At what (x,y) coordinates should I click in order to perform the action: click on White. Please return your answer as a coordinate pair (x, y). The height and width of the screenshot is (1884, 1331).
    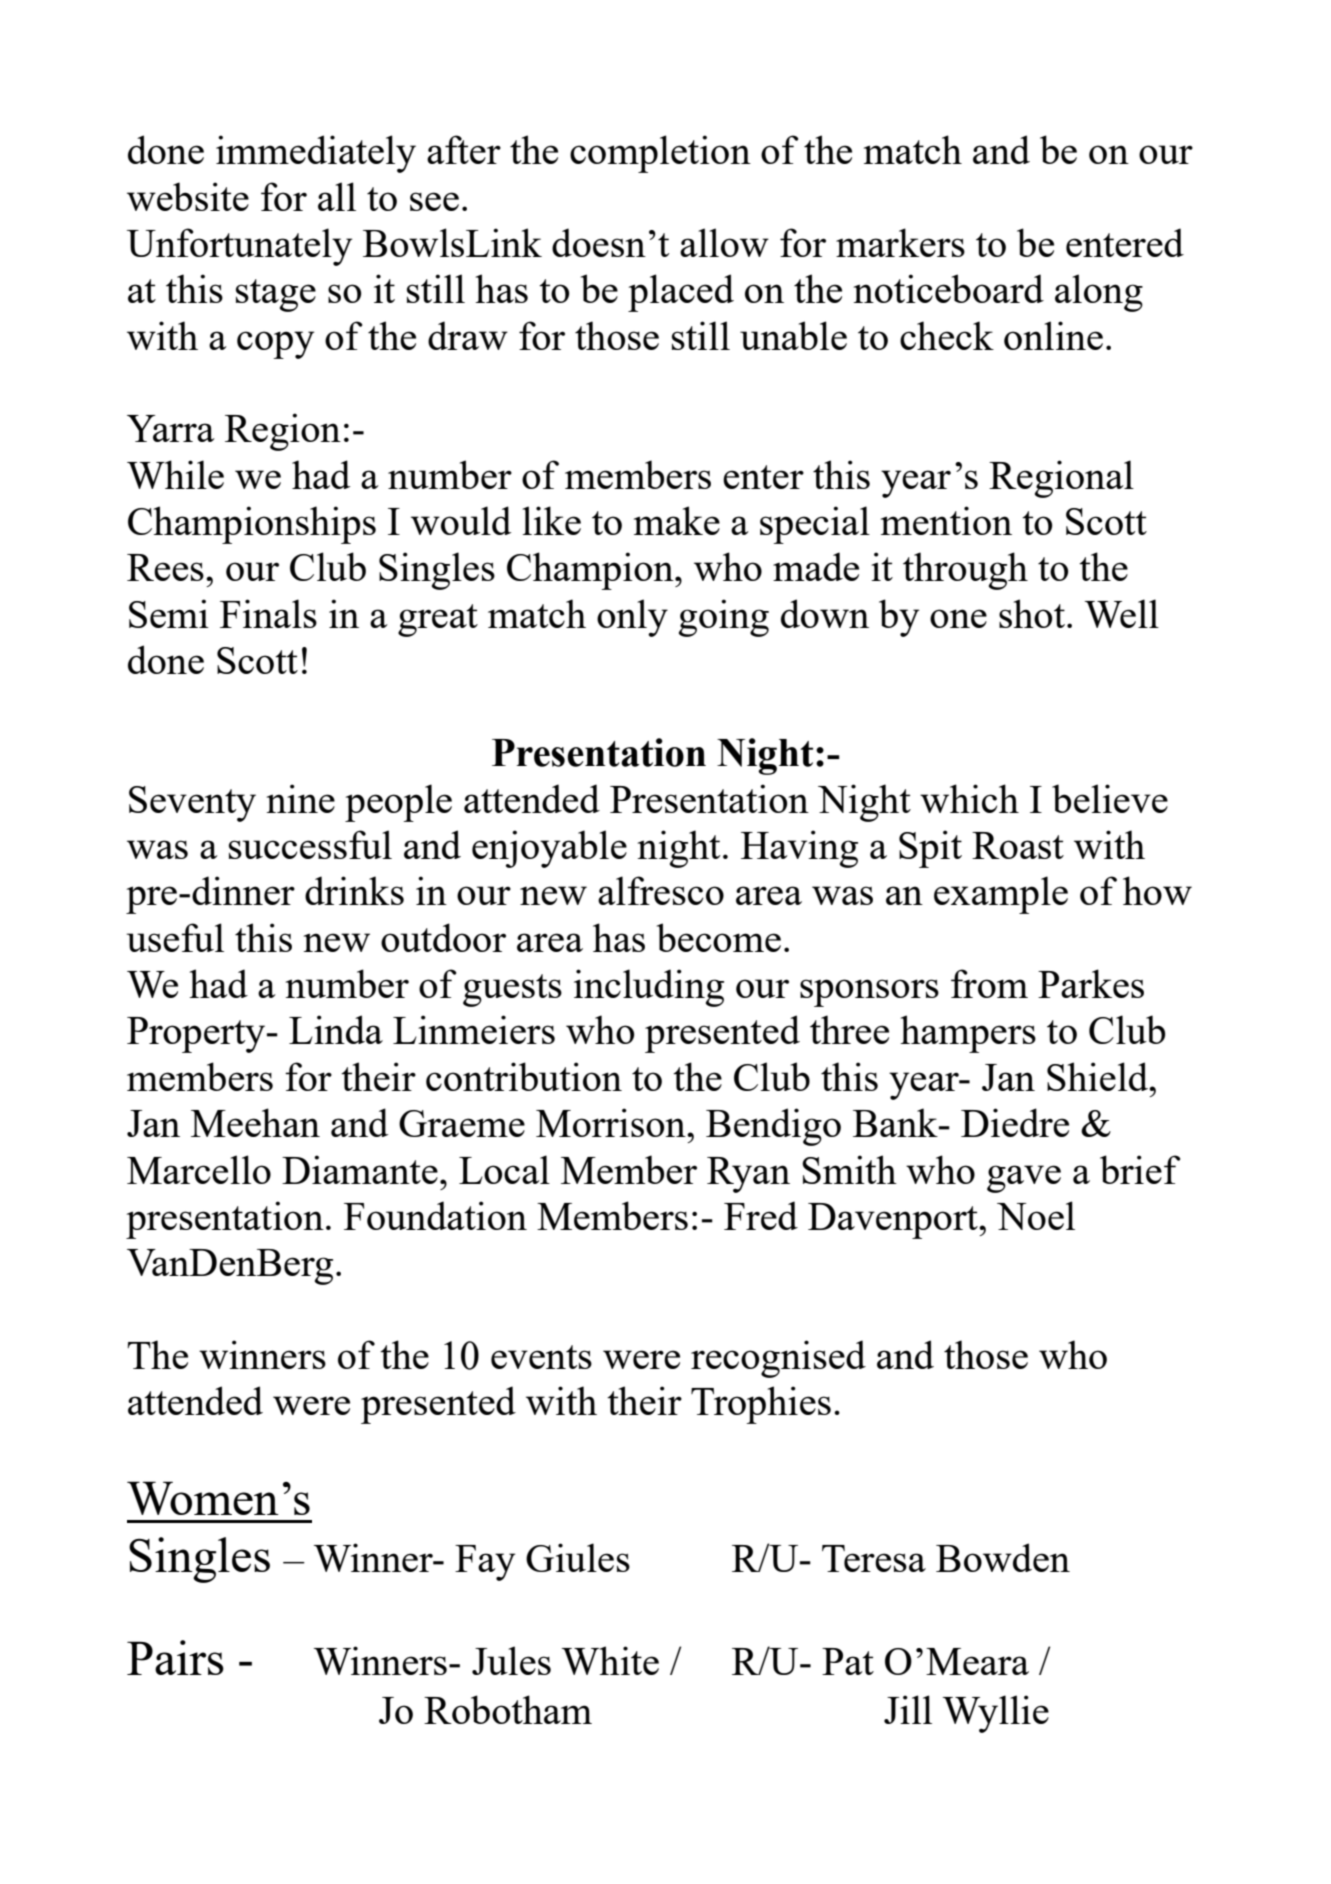
    Looking at the image, I should click on (610, 1660).
